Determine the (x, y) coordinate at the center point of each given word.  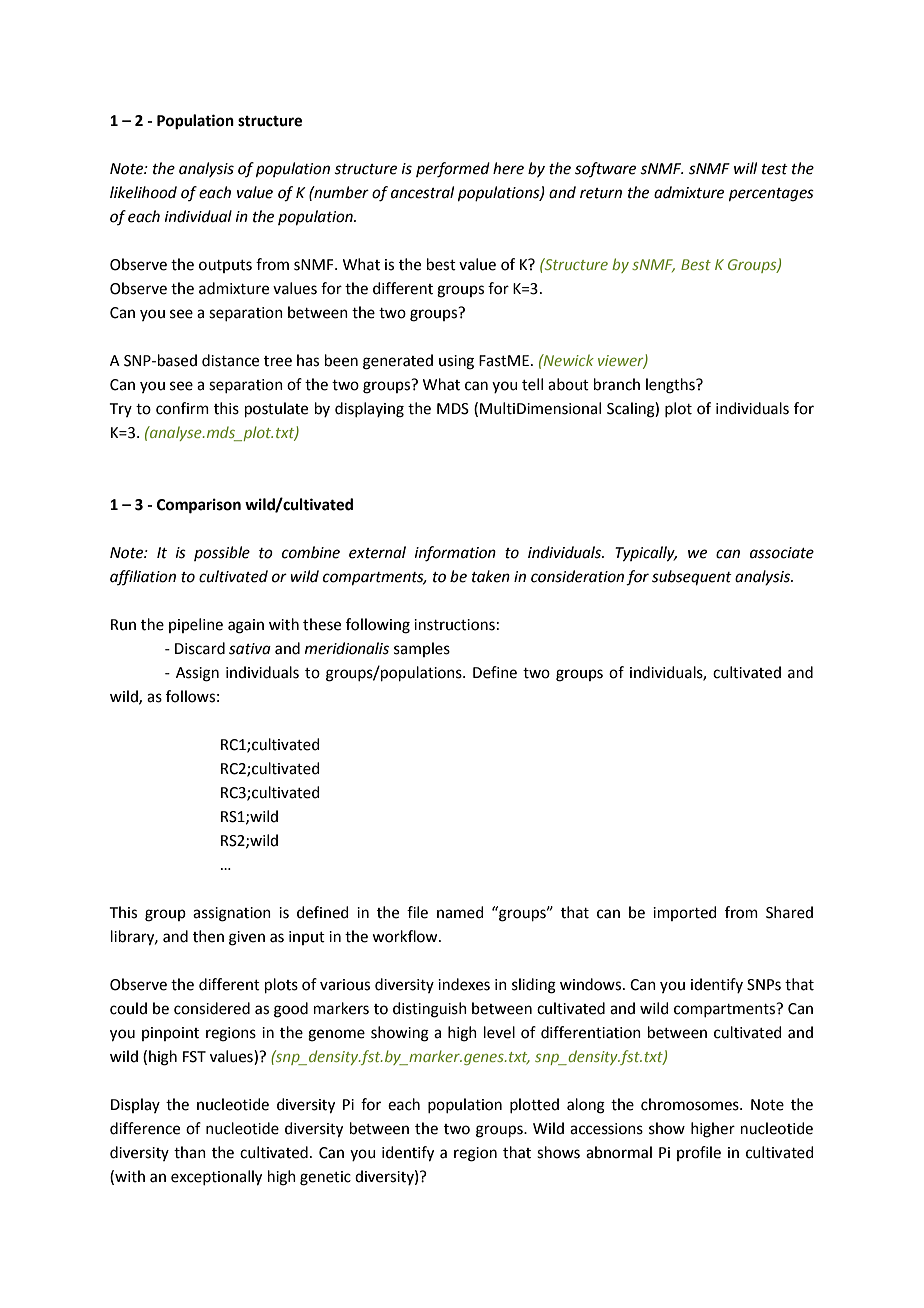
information (455, 554)
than (190, 1152)
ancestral (422, 192)
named (460, 912)
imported (685, 913)
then (208, 936)
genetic (325, 1178)
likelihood (143, 192)
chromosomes (691, 1104)
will (745, 168)
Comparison (199, 506)
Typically (646, 554)
